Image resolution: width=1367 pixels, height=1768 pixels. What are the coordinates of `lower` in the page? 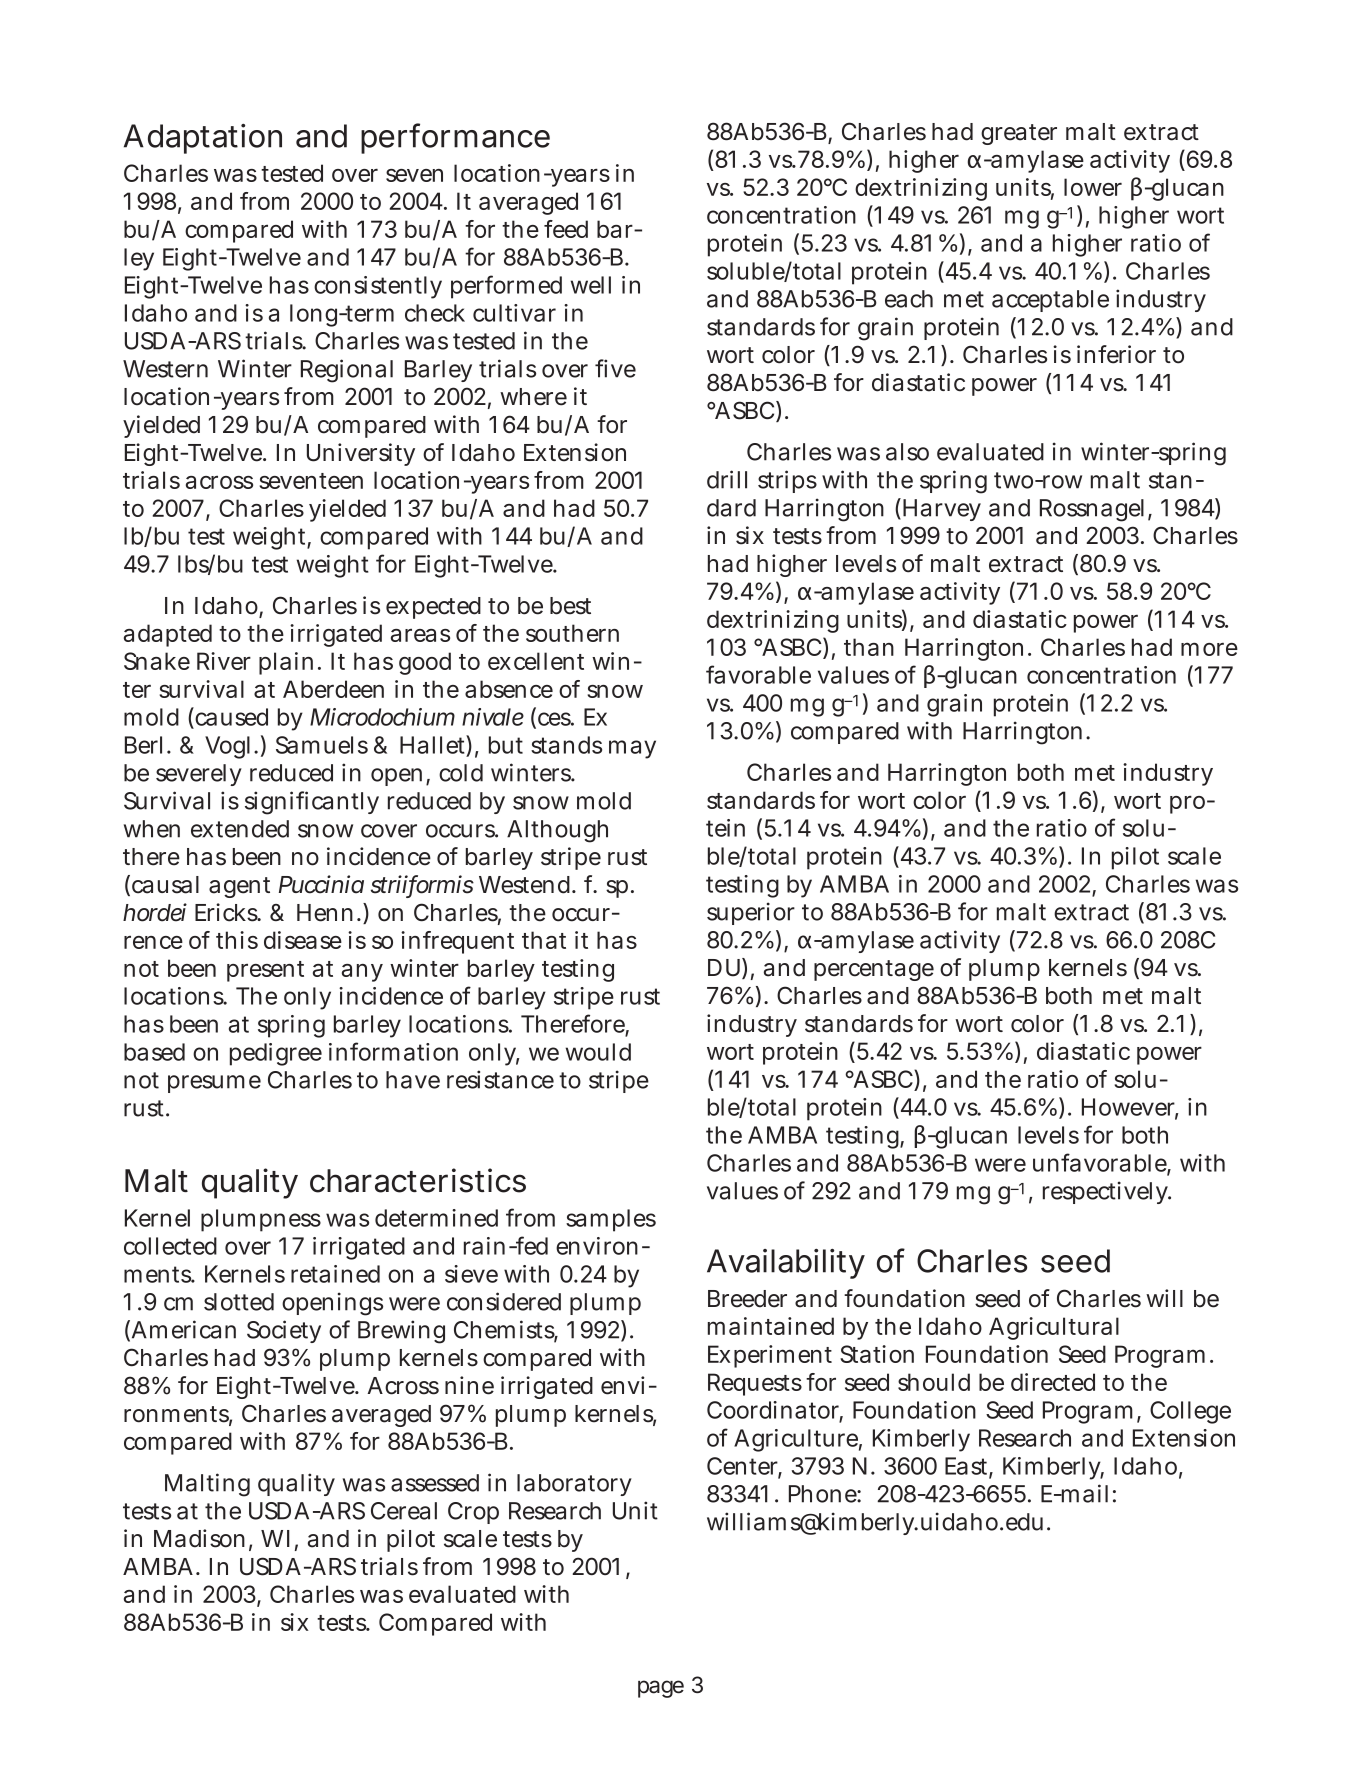 It's located at (1093, 187).
